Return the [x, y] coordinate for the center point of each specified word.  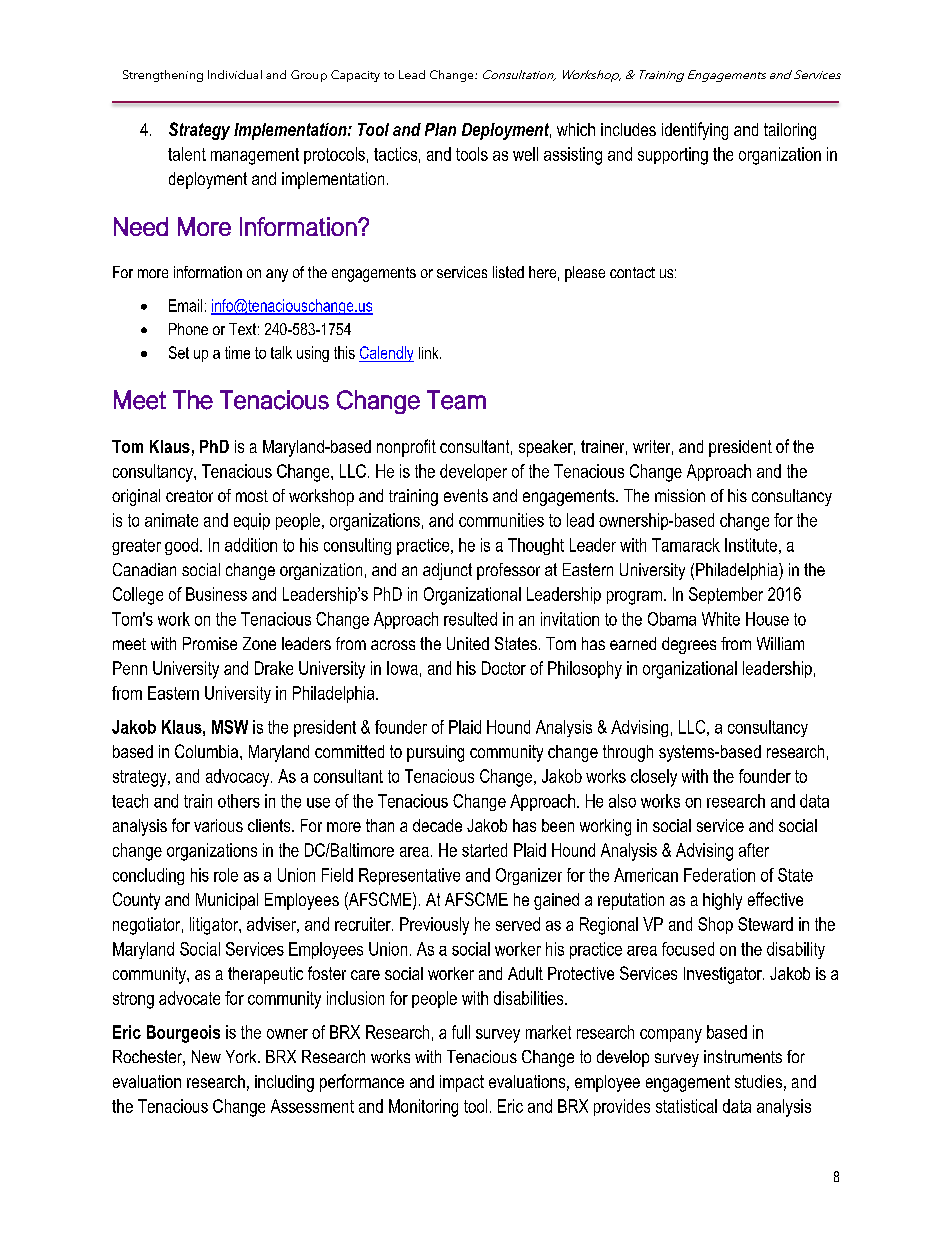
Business [216, 594]
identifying [695, 131]
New [206, 1056]
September [726, 595]
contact [632, 272]
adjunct [447, 571]
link [430, 353]
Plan [440, 129]
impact [462, 1083]
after [754, 850]
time [237, 352]
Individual [235, 74]
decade [437, 825]
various [218, 825]
